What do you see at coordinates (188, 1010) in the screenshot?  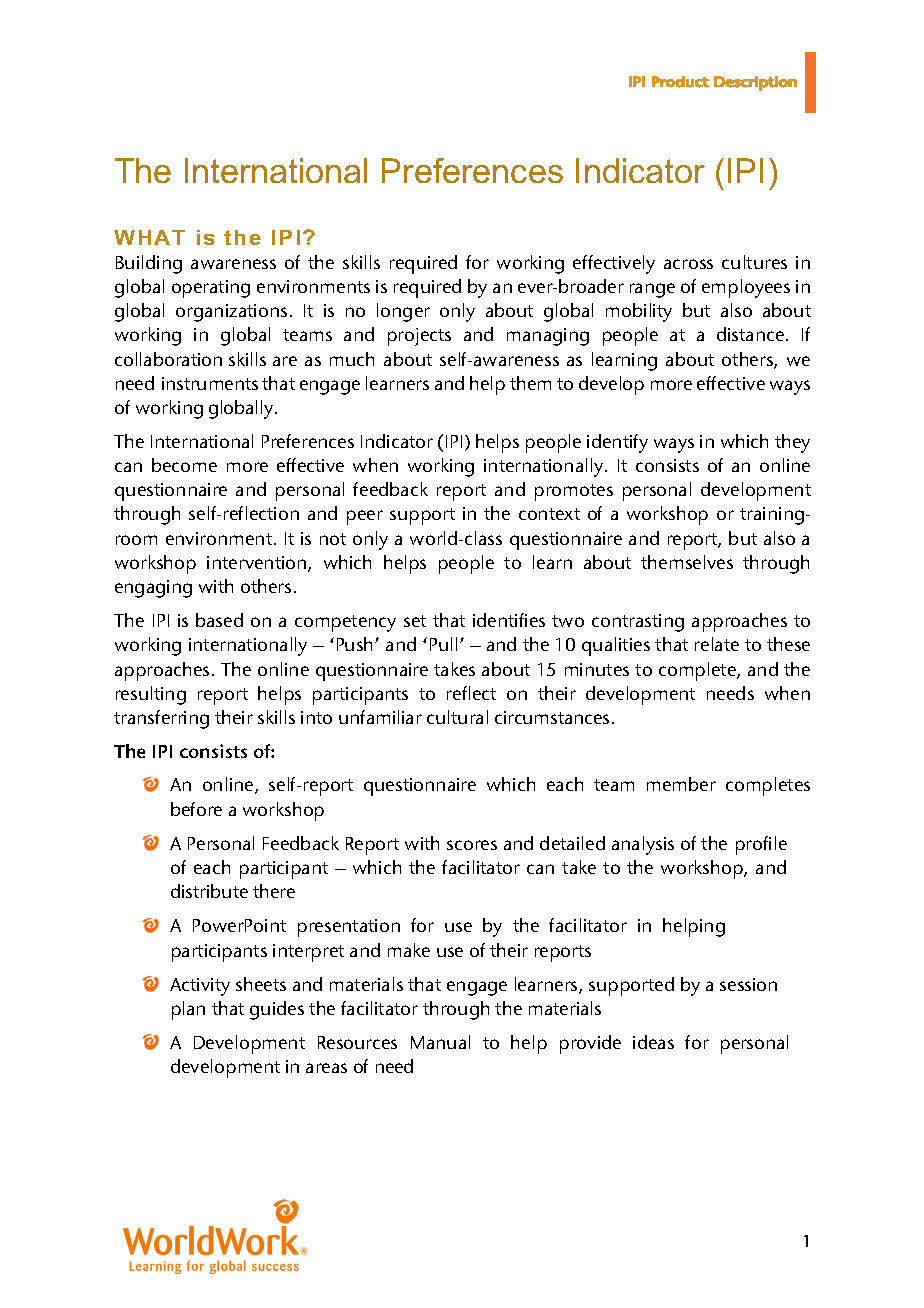 I see `plan` at bounding box center [188, 1010].
